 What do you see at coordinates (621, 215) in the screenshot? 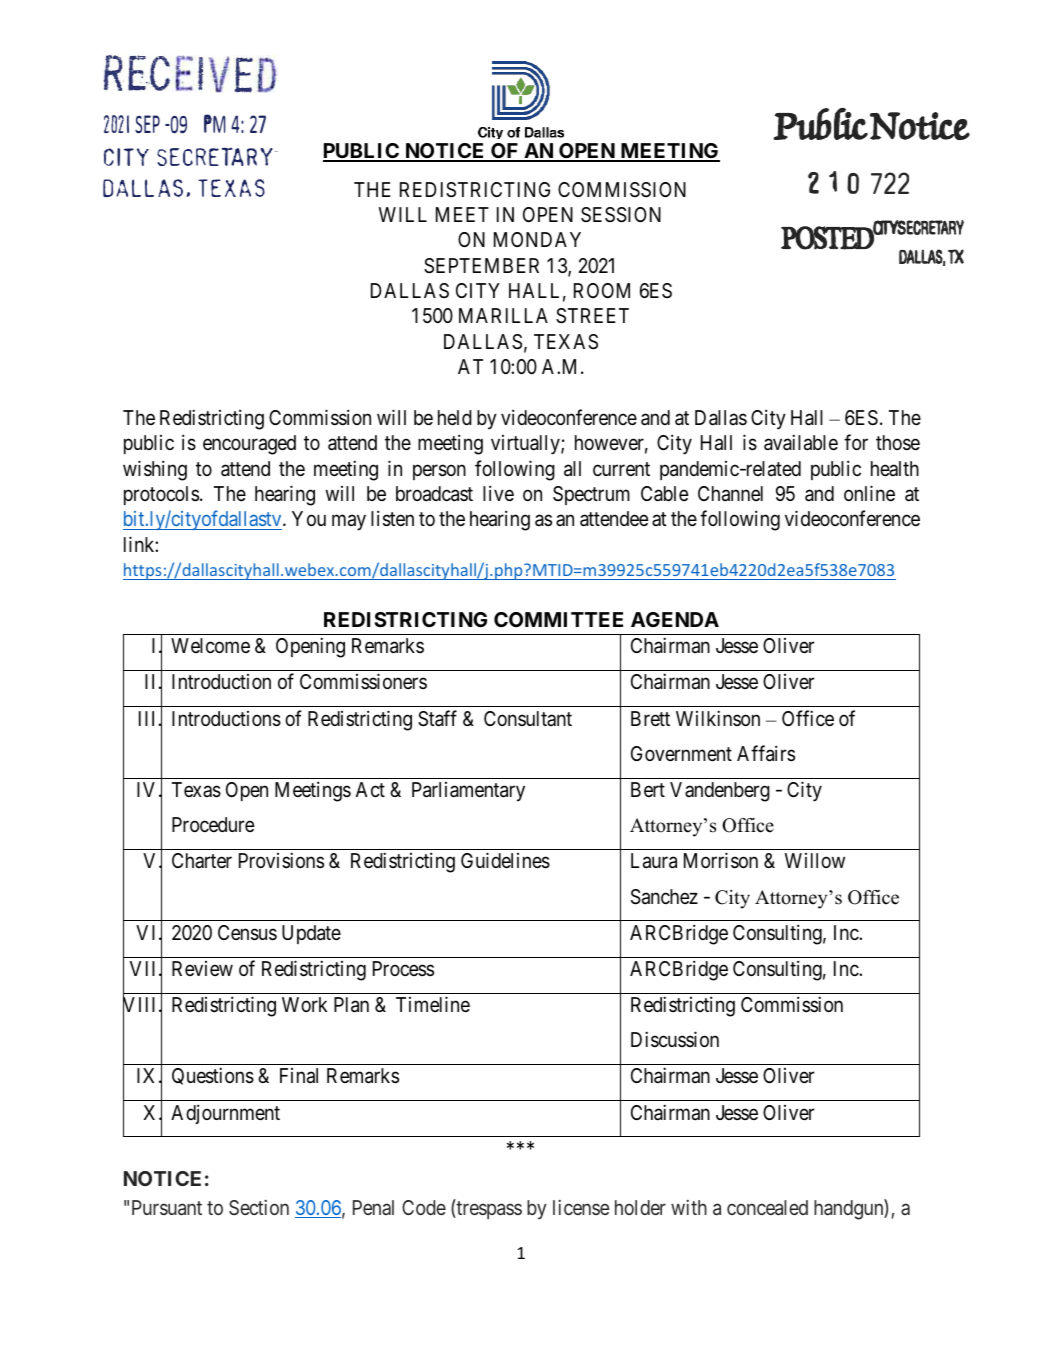
I see `SESSION` at bounding box center [621, 215].
